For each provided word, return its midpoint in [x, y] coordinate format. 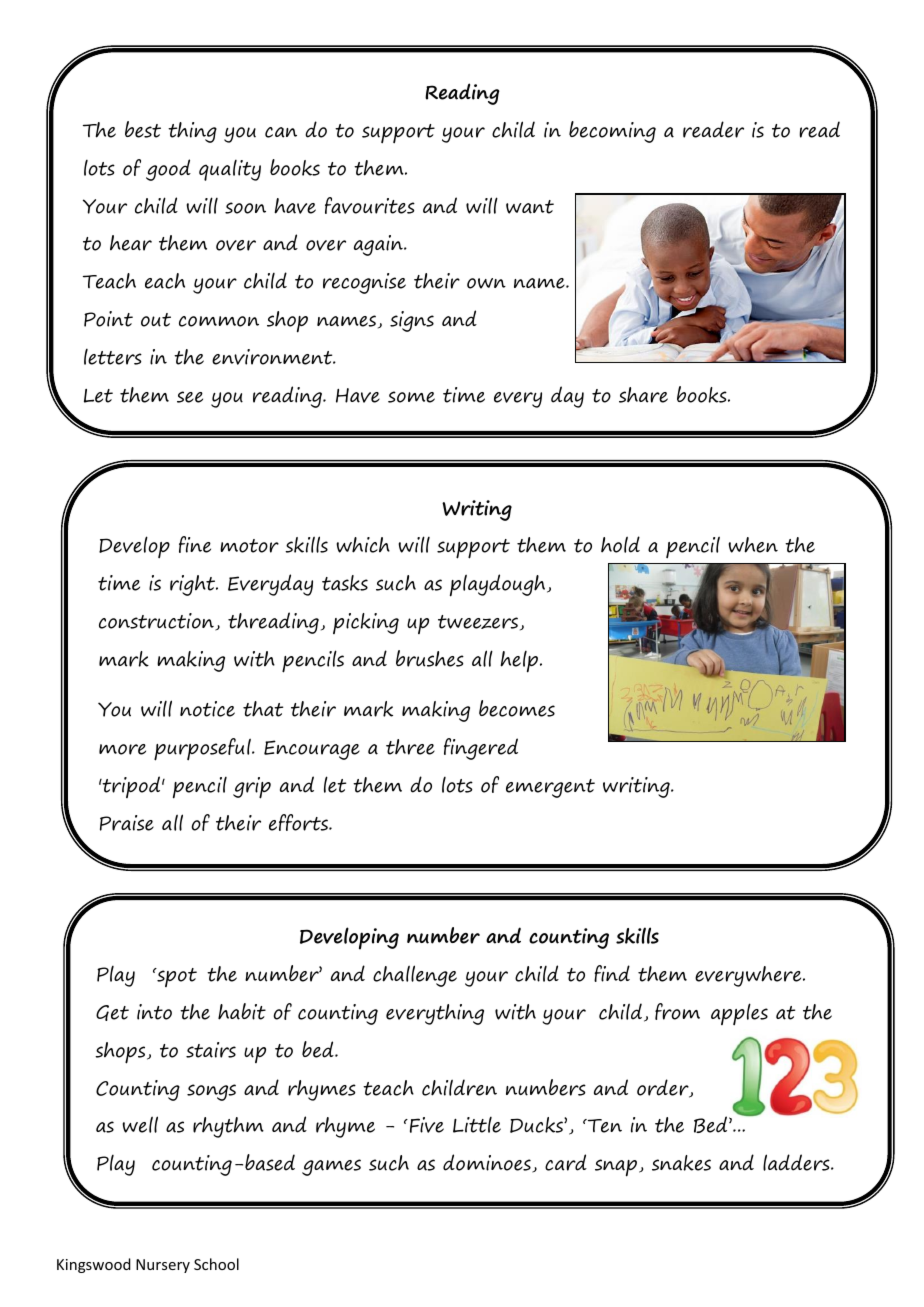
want [530, 207]
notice [207, 709]
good [168, 170]
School [216, 1264]
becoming [612, 132]
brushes [430, 658]
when [753, 545]
